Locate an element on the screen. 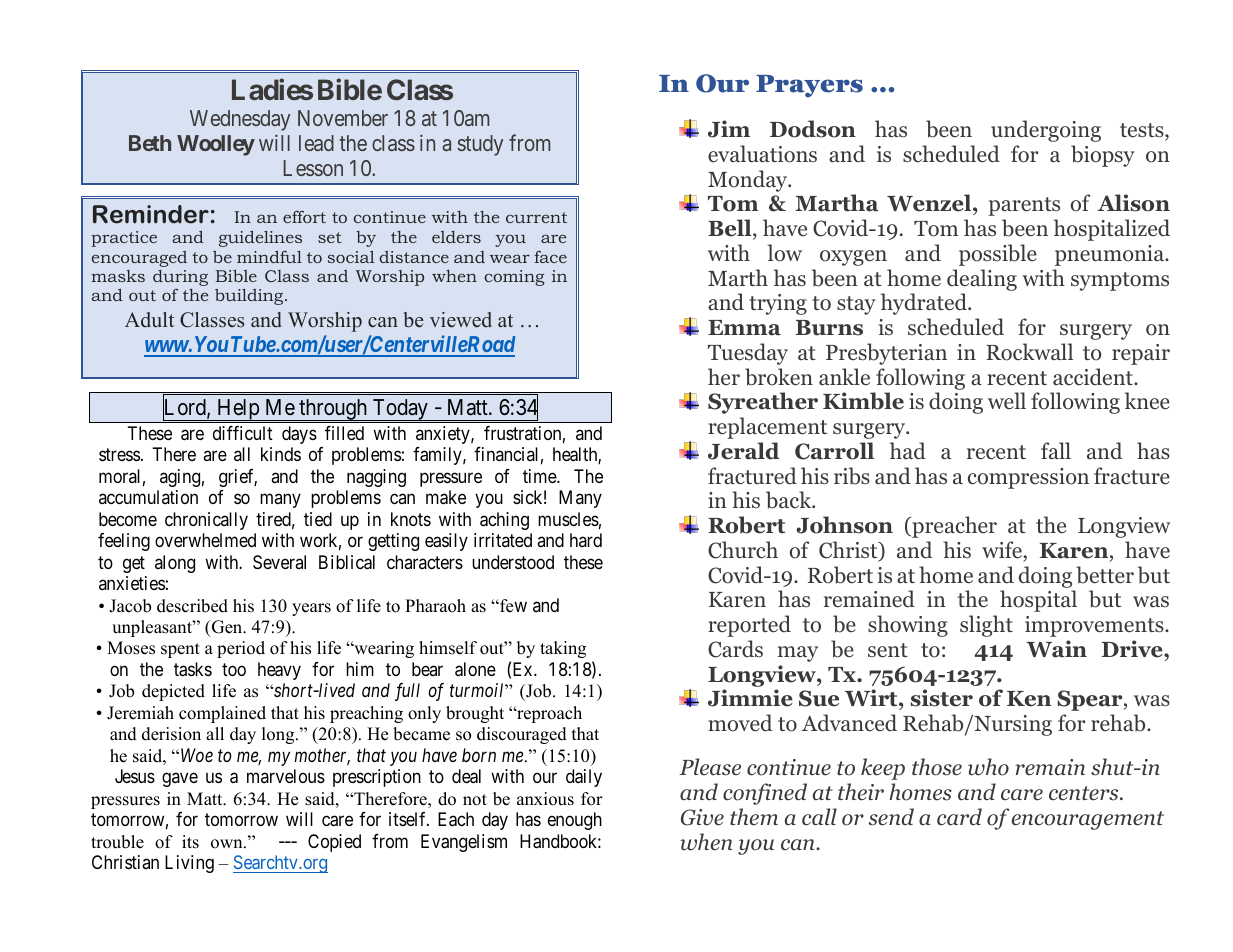 This screenshot has height=952, width=1233. grief is located at coordinates (238, 478).
